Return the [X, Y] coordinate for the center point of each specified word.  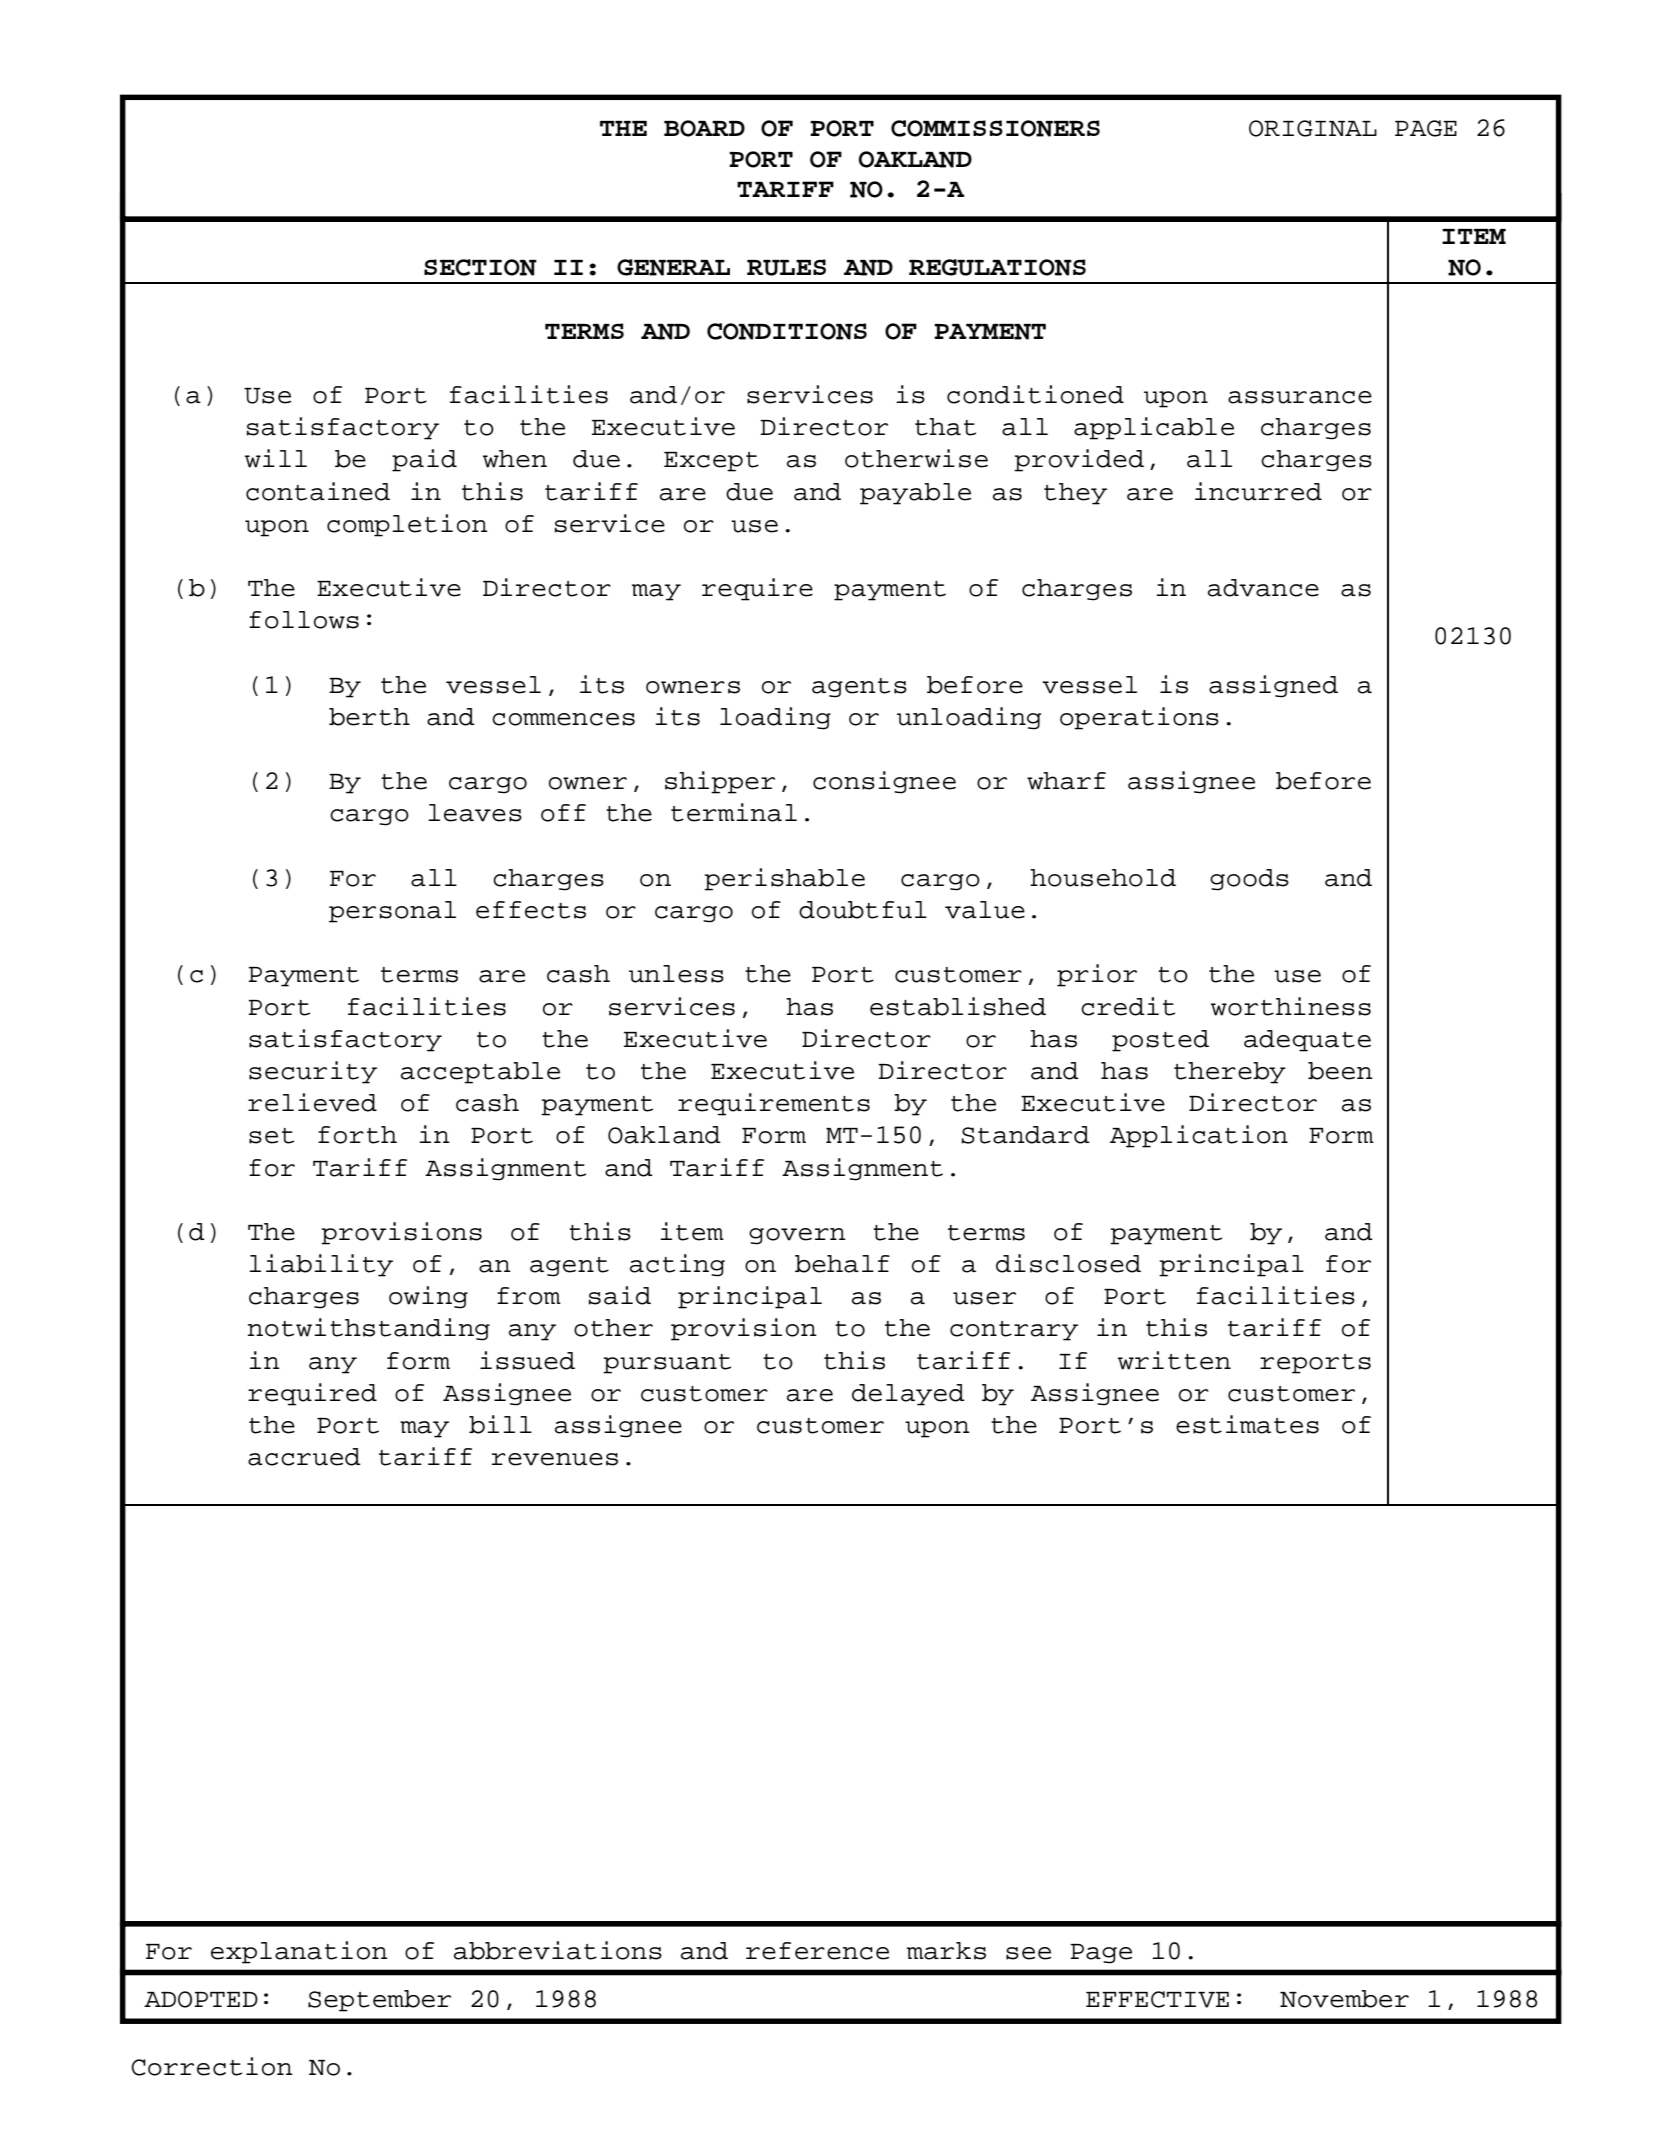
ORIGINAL [1313, 128]
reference [817, 1951]
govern [797, 1236]
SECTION [480, 267]
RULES [786, 267]
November [1344, 1999]
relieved [312, 1102]
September [379, 2001]
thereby [1230, 1073]
